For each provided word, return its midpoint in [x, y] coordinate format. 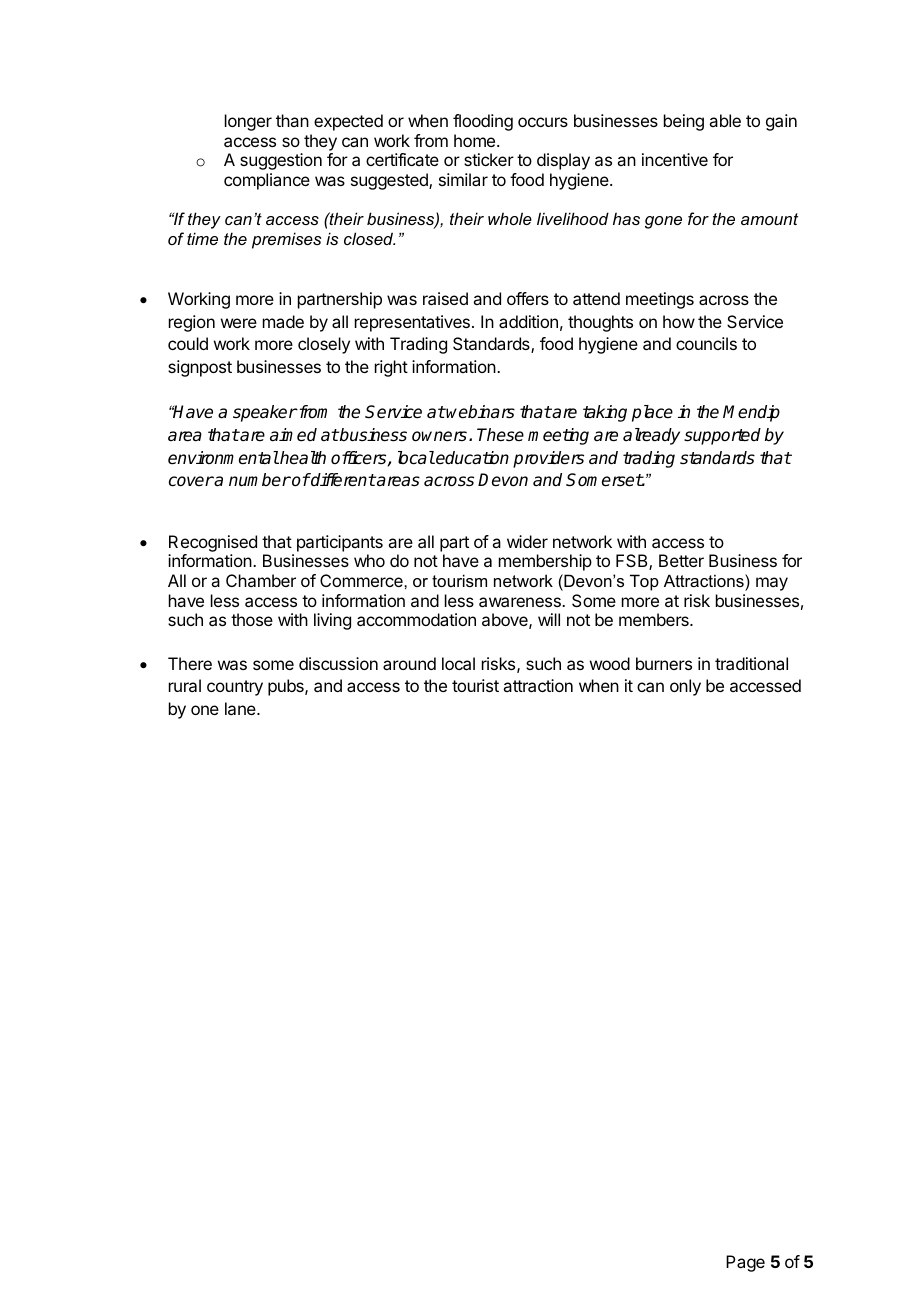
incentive [675, 159]
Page [745, 1263]
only [685, 687]
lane [241, 708]
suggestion [281, 161]
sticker [489, 159]
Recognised [213, 543]
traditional [751, 663]
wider [527, 541]
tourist [475, 685]
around [409, 663]
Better [681, 560]
